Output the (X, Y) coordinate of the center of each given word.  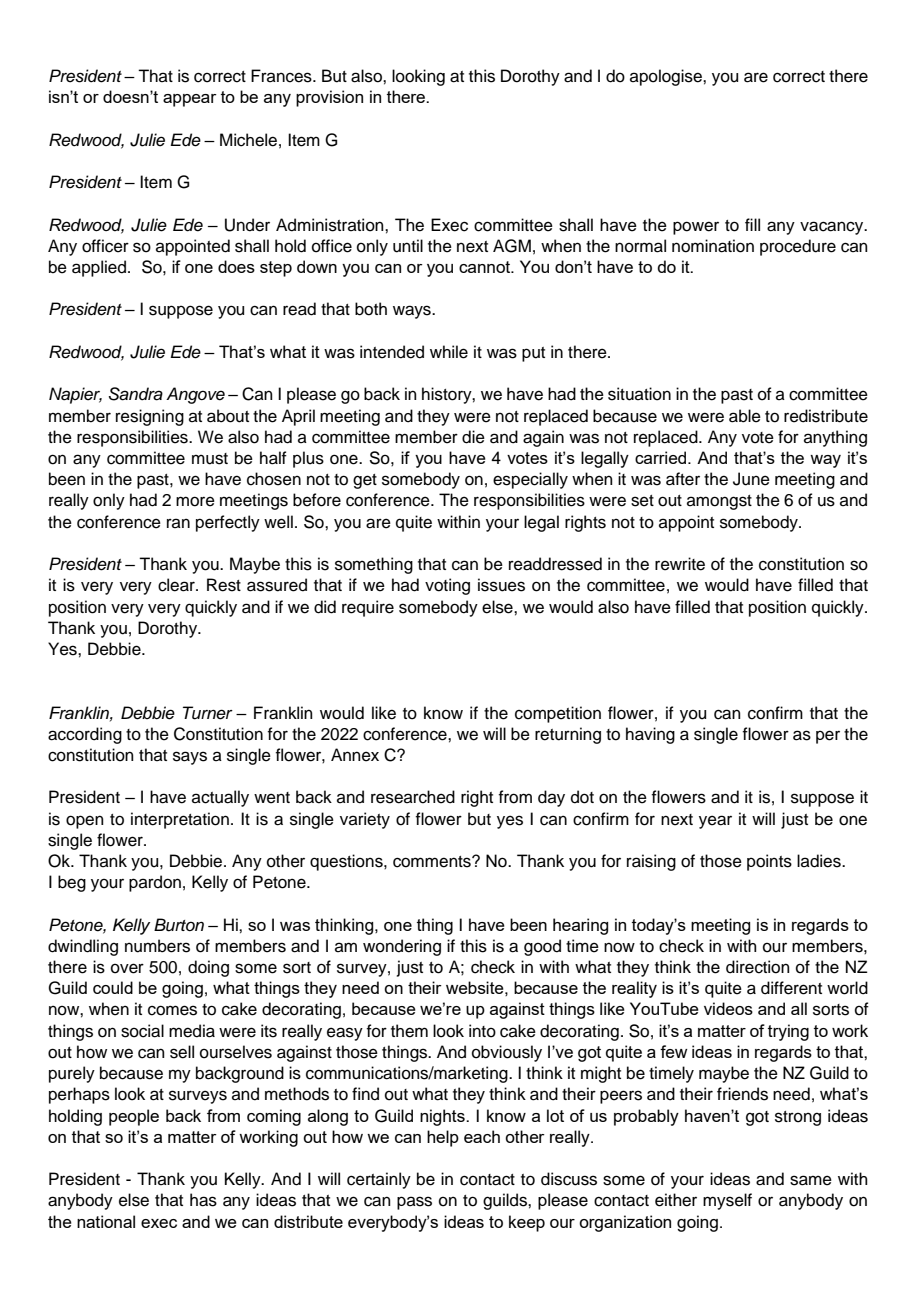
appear (190, 100)
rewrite (680, 564)
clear (177, 585)
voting (447, 586)
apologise (667, 77)
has (203, 1200)
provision (329, 98)
